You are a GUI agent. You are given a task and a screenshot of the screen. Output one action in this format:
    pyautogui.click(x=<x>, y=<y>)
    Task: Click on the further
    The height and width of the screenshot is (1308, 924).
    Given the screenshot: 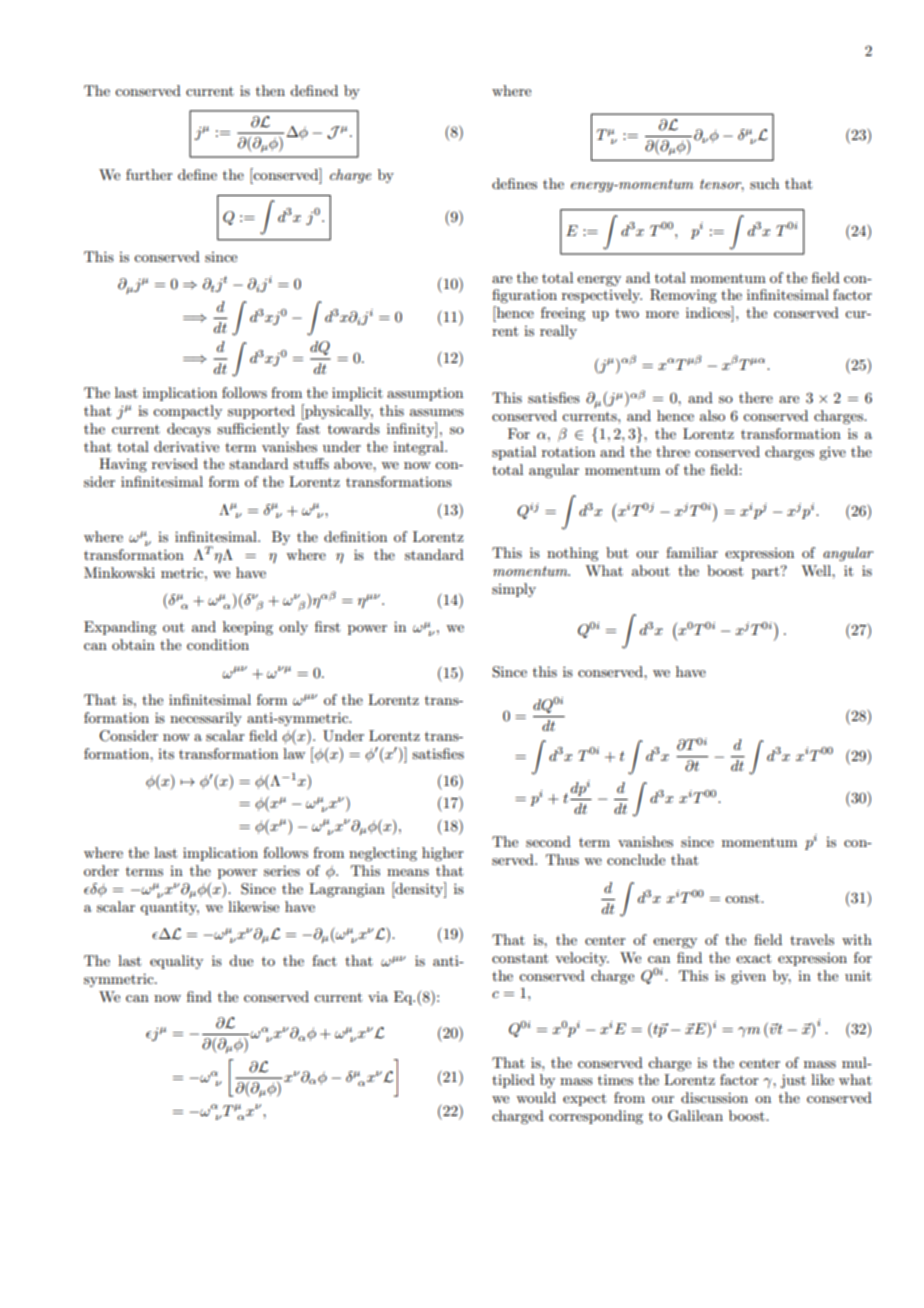 What is the action you would take?
    pyautogui.click(x=149, y=174)
